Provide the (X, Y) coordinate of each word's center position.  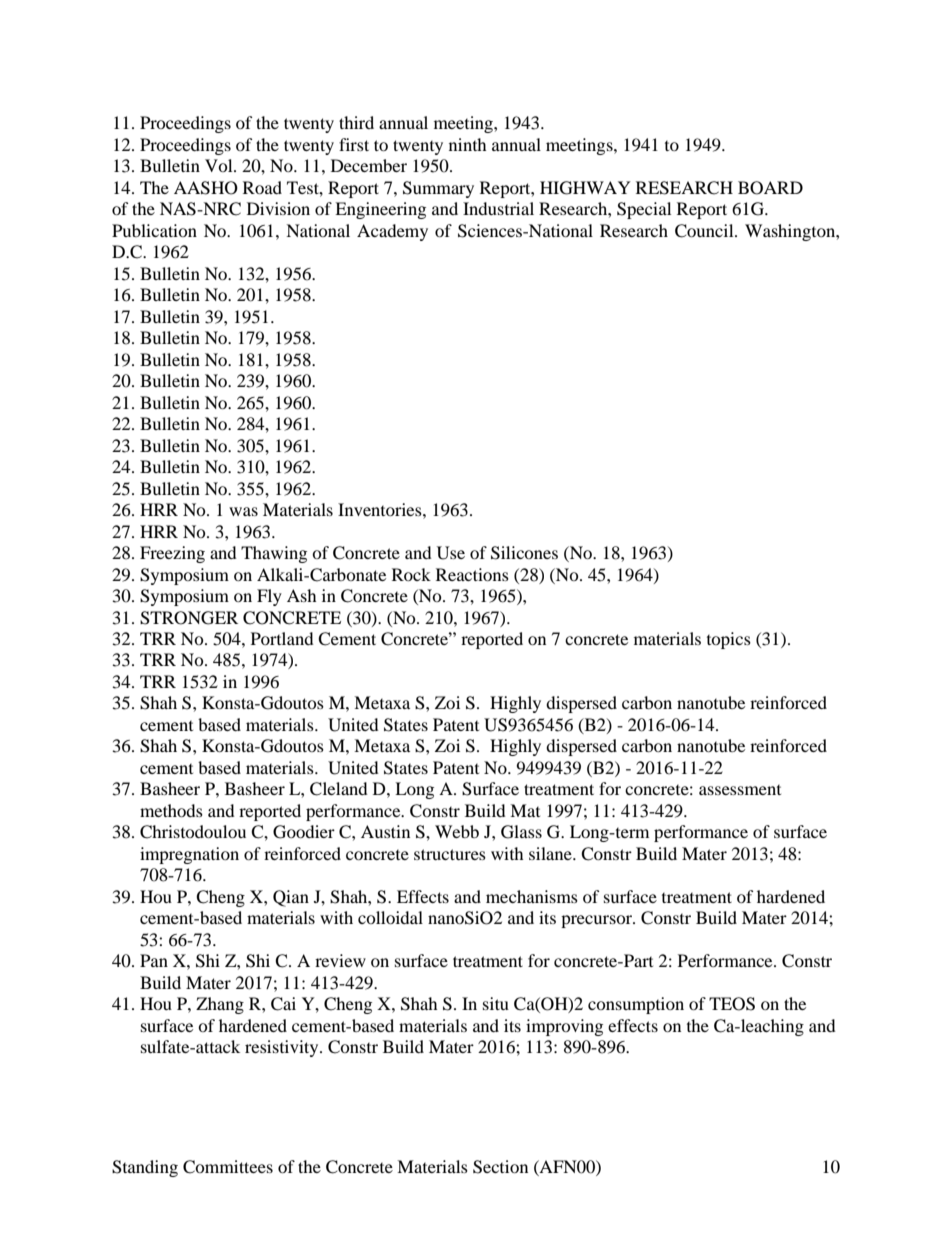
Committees (228, 1167)
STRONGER (189, 618)
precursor (597, 921)
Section (500, 1167)
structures (450, 854)
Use (451, 553)
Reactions (472, 574)
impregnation (189, 855)
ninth (468, 144)
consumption (636, 1005)
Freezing (172, 554)
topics (729, 640)
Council (705, 231)
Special (644, 210)
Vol (220, 165)
